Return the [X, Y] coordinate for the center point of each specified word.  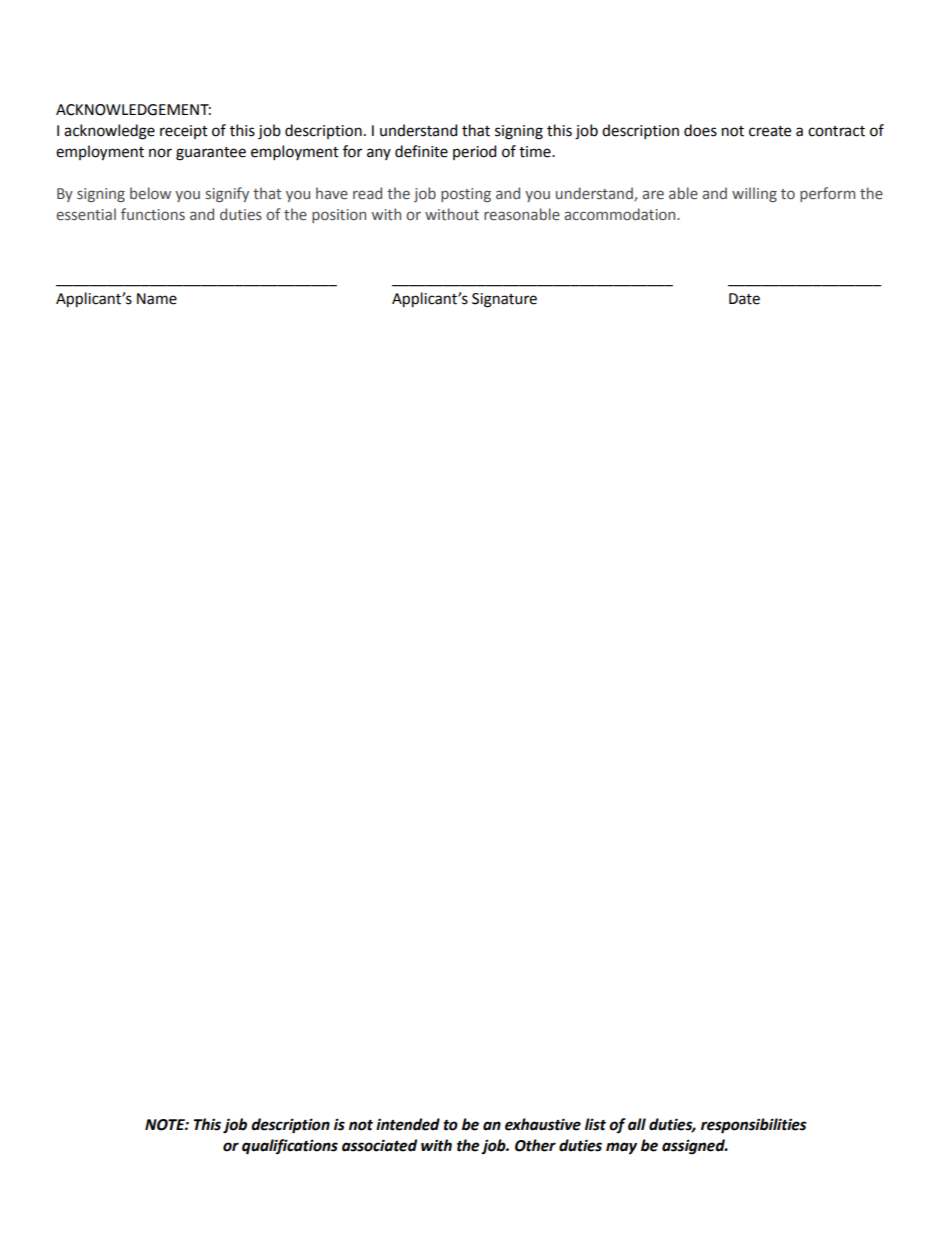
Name [157, 299]
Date [744, 299]
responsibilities [753, 1126]
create [770, 131]
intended [408, 1124]
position [339, 216]
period [474, 152]
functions [153, 214]
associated [379, 1145]
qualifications [290, 1147]
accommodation [621, 214]
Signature [504, 300]
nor [160, 153]
